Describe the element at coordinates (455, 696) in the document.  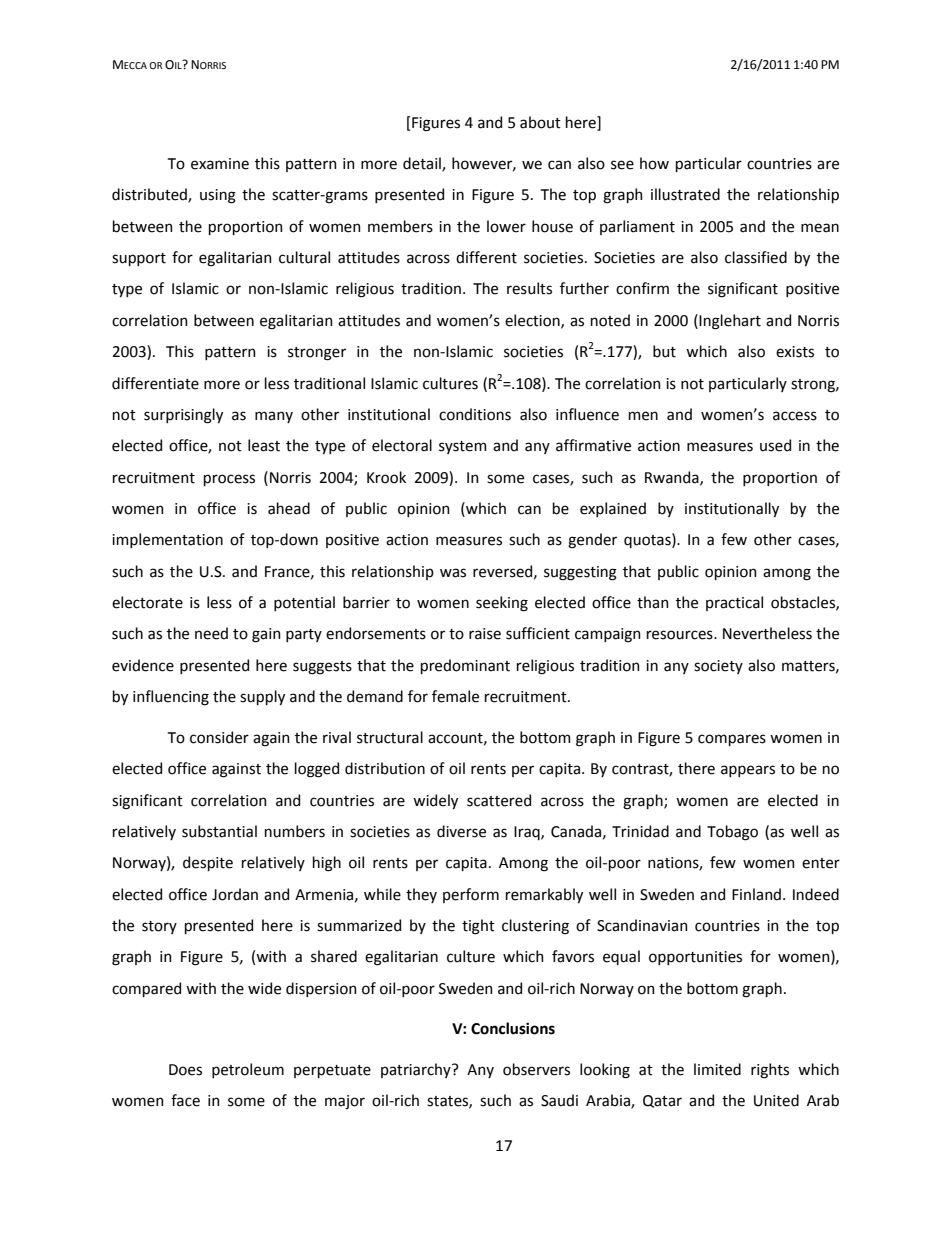
I see `female` at that location.
